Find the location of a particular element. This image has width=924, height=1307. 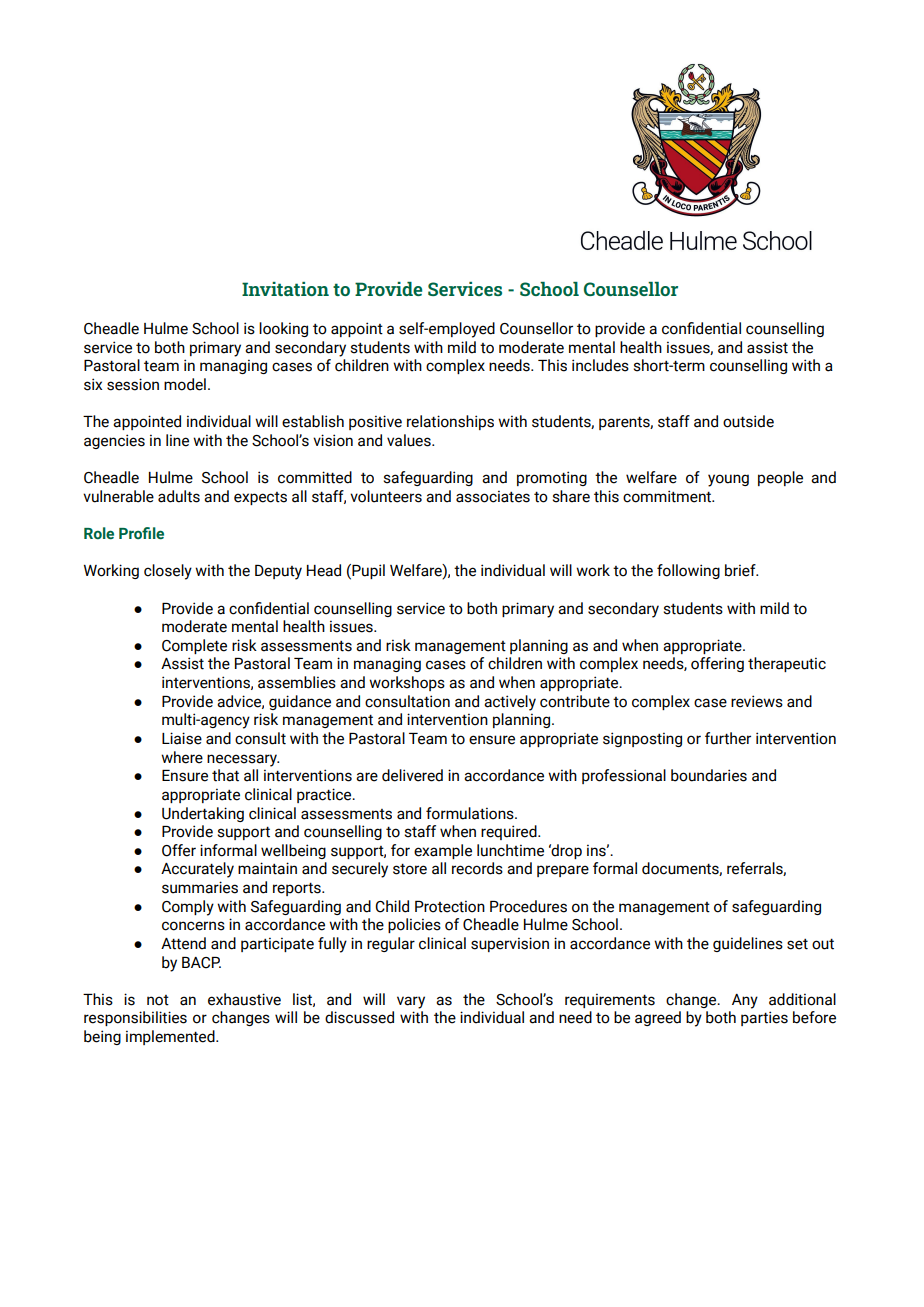

associates is located at coordinates (493, 496).
